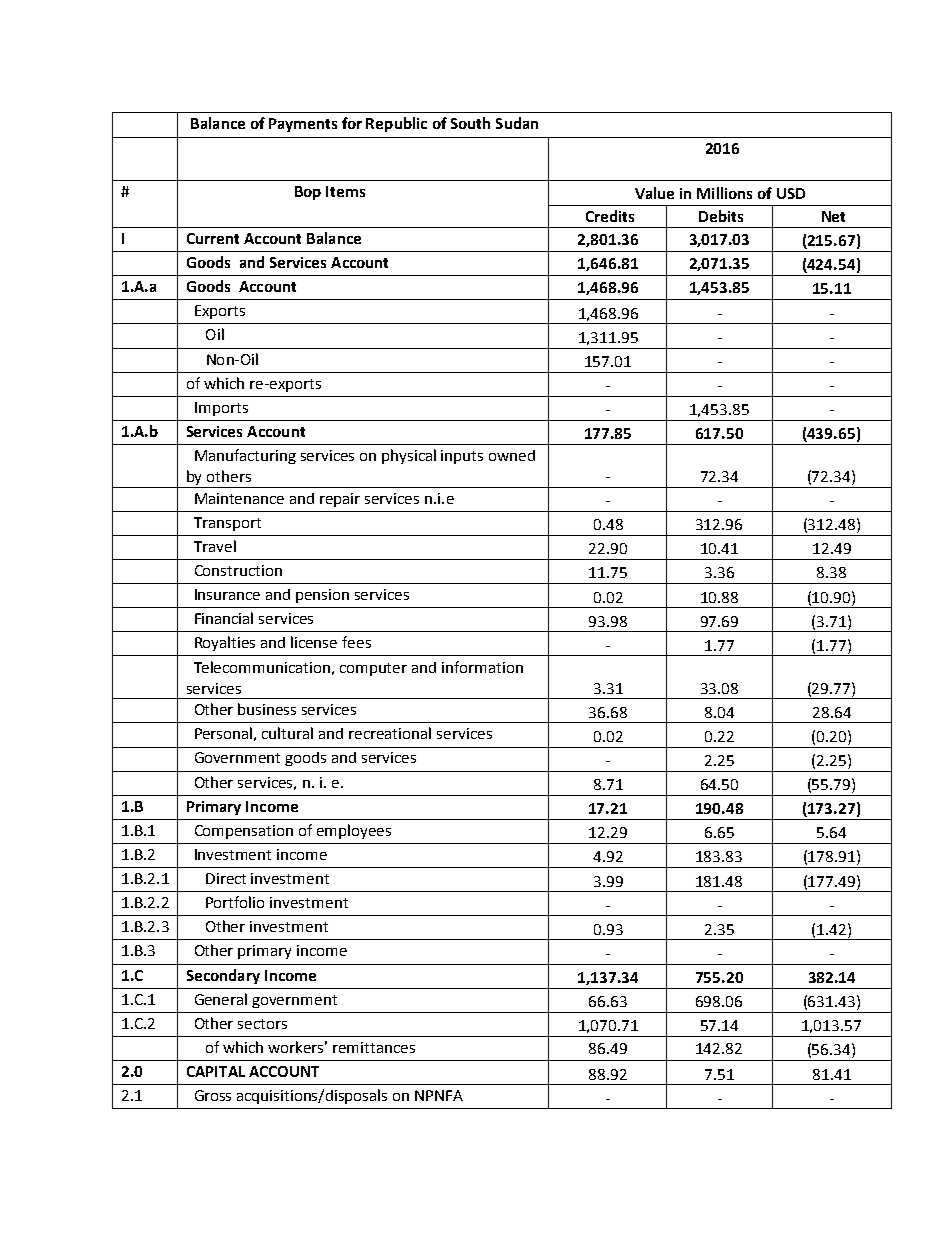 The height and width of the screenshot is (1233, 952). I want to click on computer, so click(373, 669).
